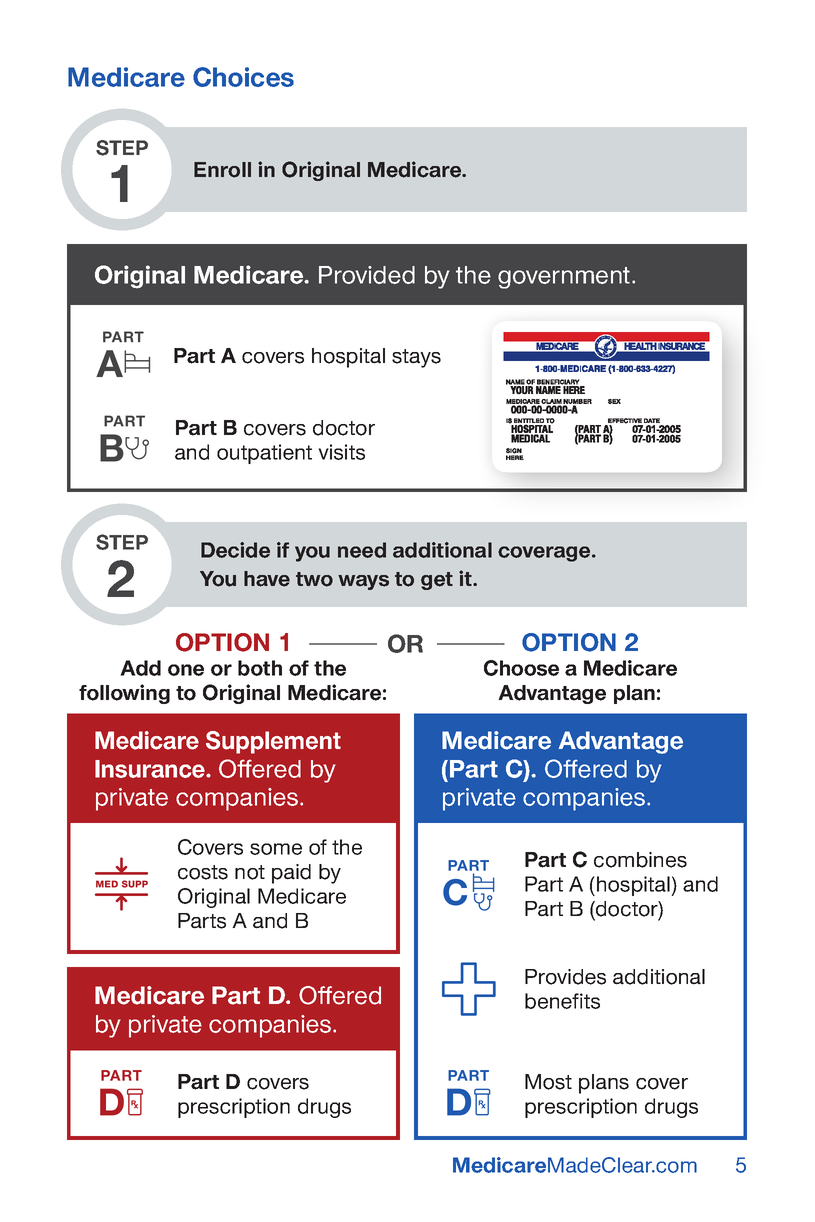 Image resolution: width=815 pixels, height=1222 pixels. Describe the element at coordinates (203, 872) in the page. I see `costs` at that location.
